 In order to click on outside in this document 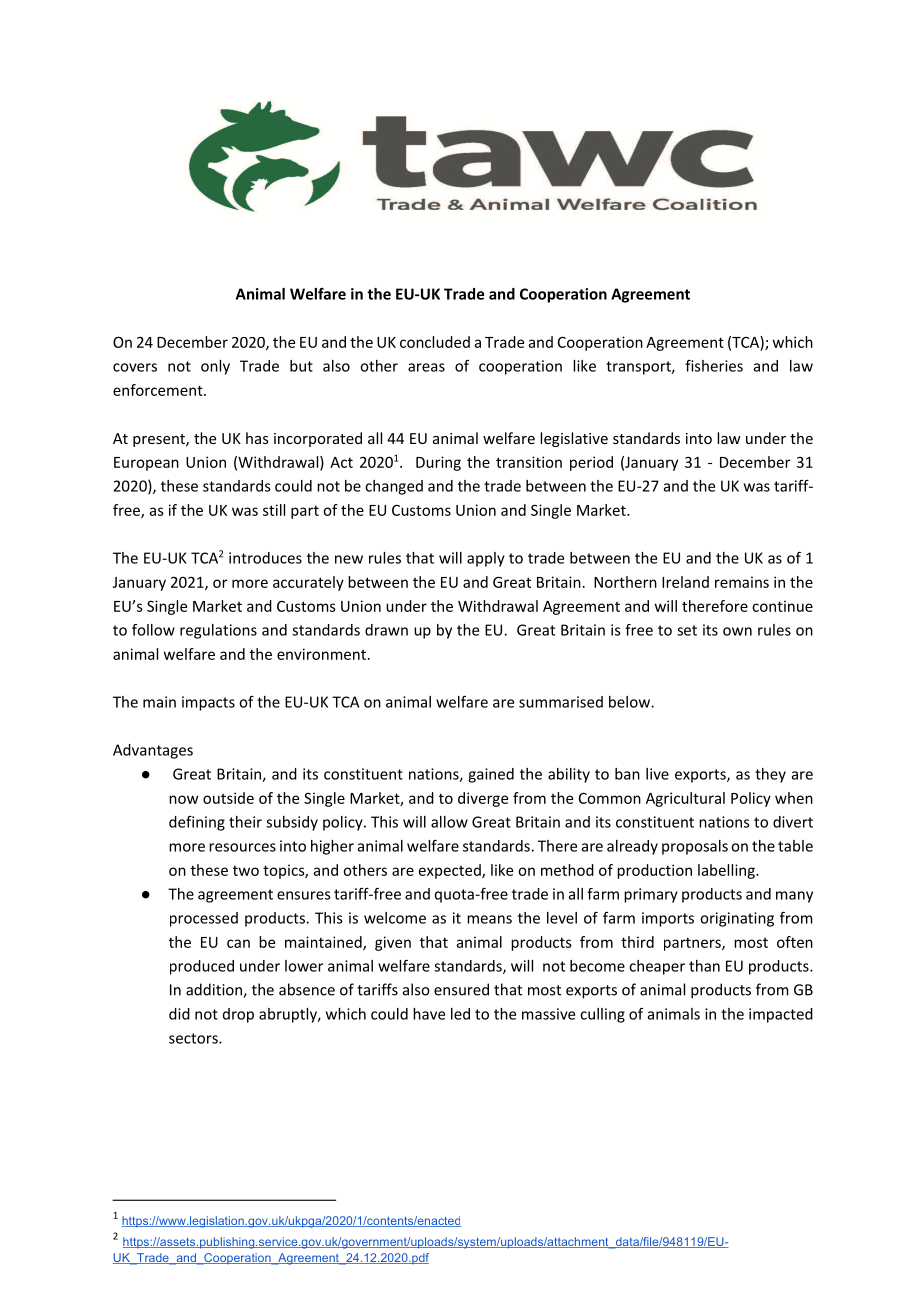, I will do `click(228, 798)`.
